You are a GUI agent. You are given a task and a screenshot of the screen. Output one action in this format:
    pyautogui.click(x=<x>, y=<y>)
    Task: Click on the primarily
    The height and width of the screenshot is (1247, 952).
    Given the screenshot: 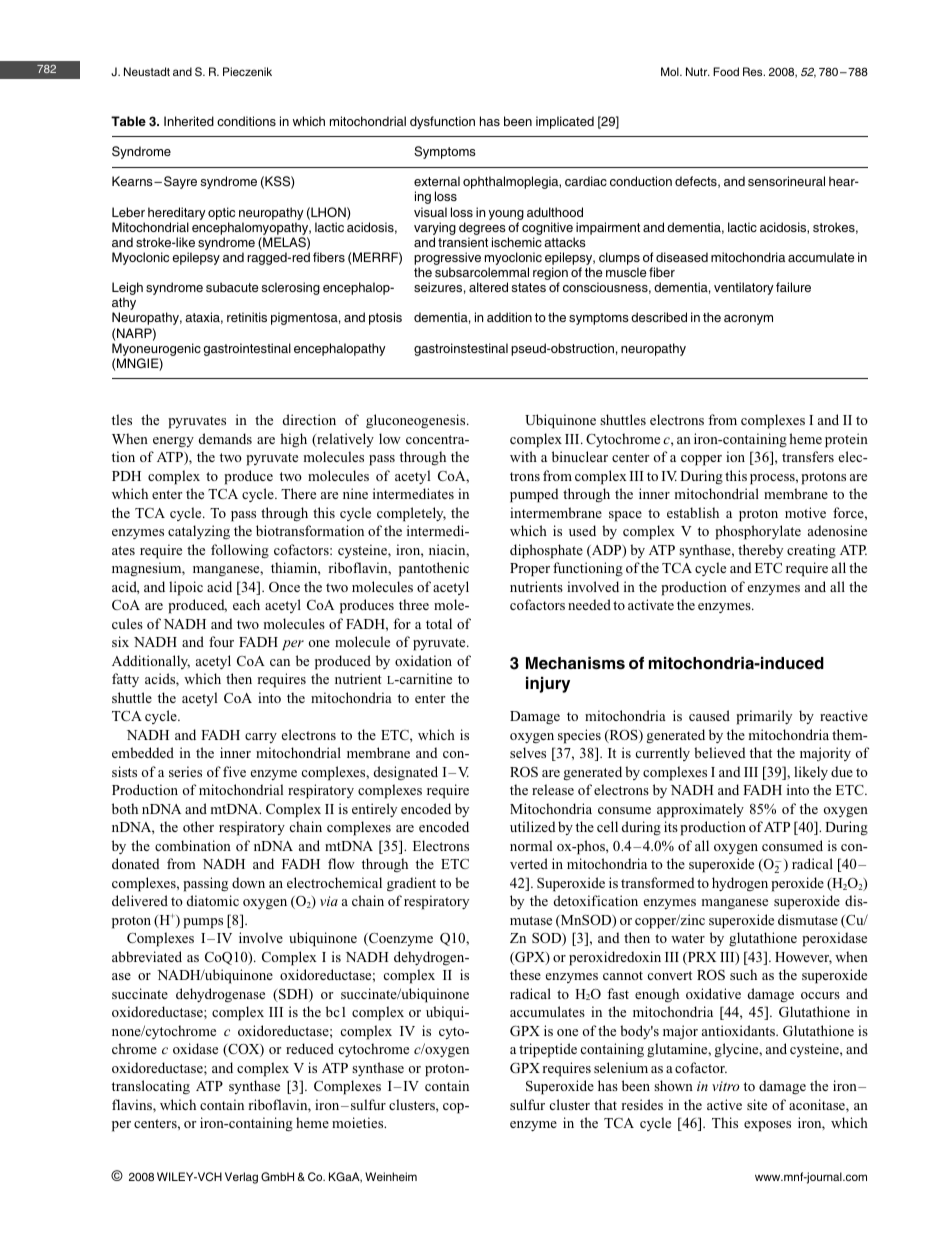 What is the action you would take?
    pyautogui.click(x=764, y=717)
